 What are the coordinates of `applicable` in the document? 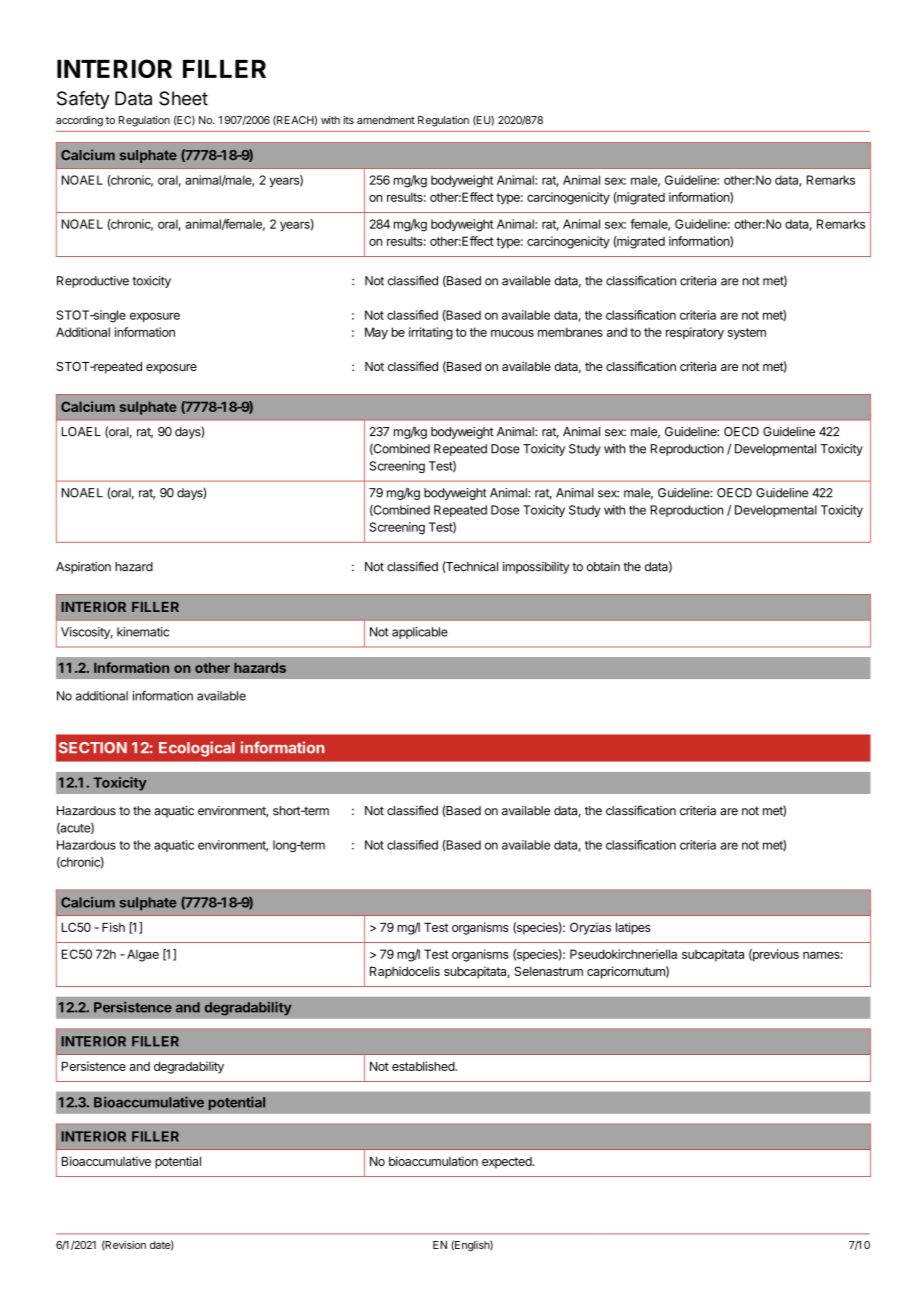 It's located at (420, 633).
